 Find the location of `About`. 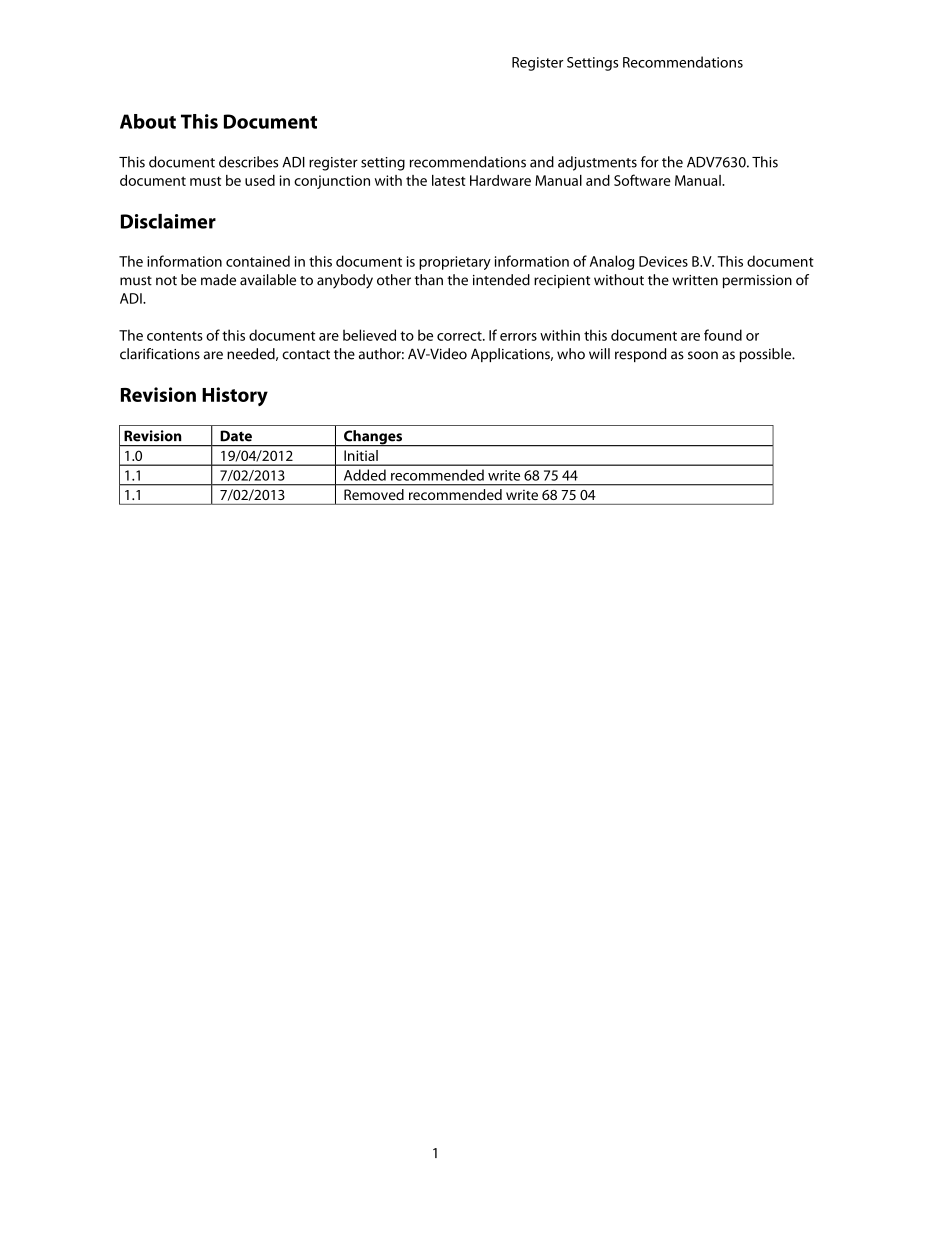

About is located at coordinates (148, 121).
